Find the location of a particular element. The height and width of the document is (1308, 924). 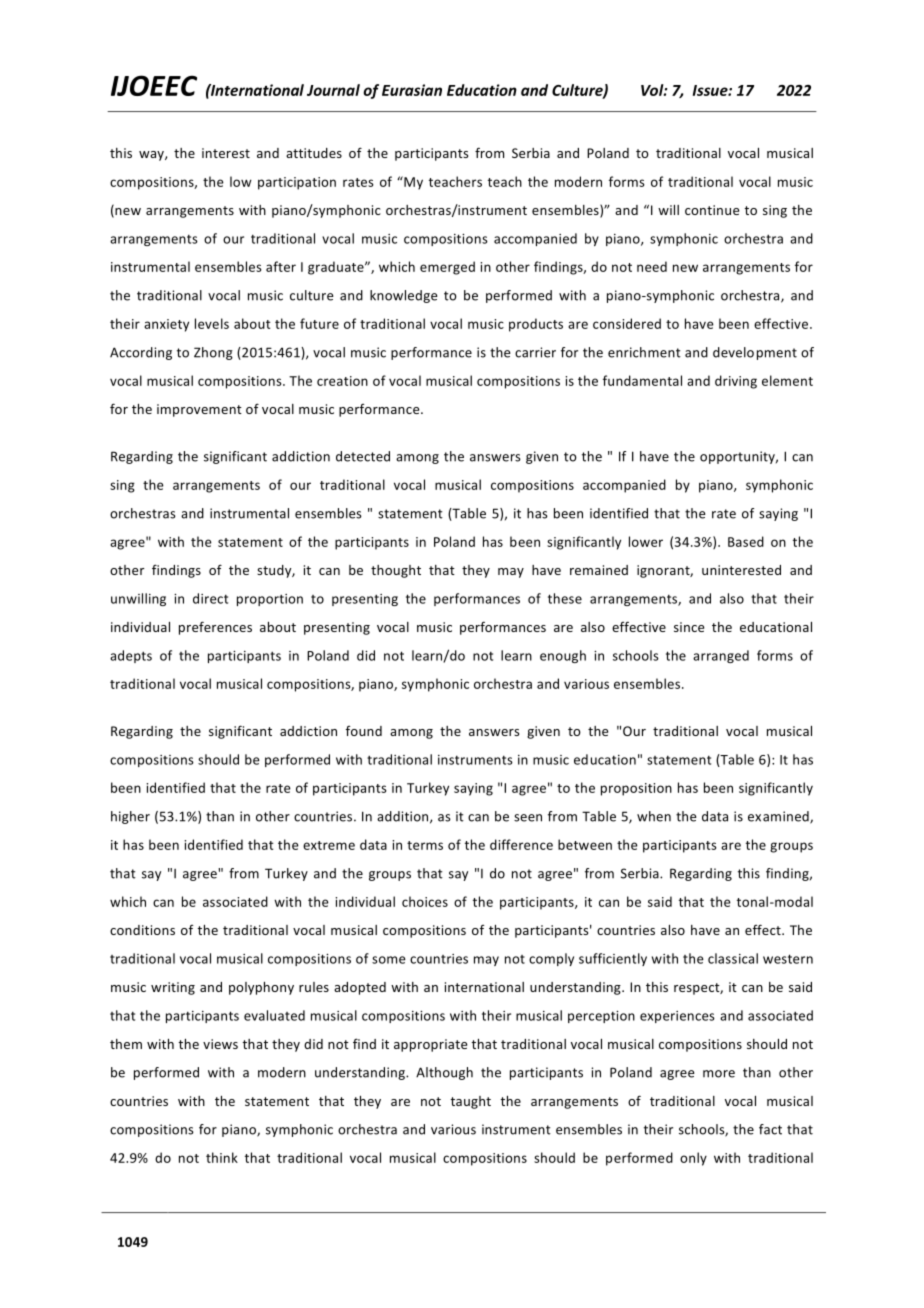

detected is located at coordinates (363, 456).
